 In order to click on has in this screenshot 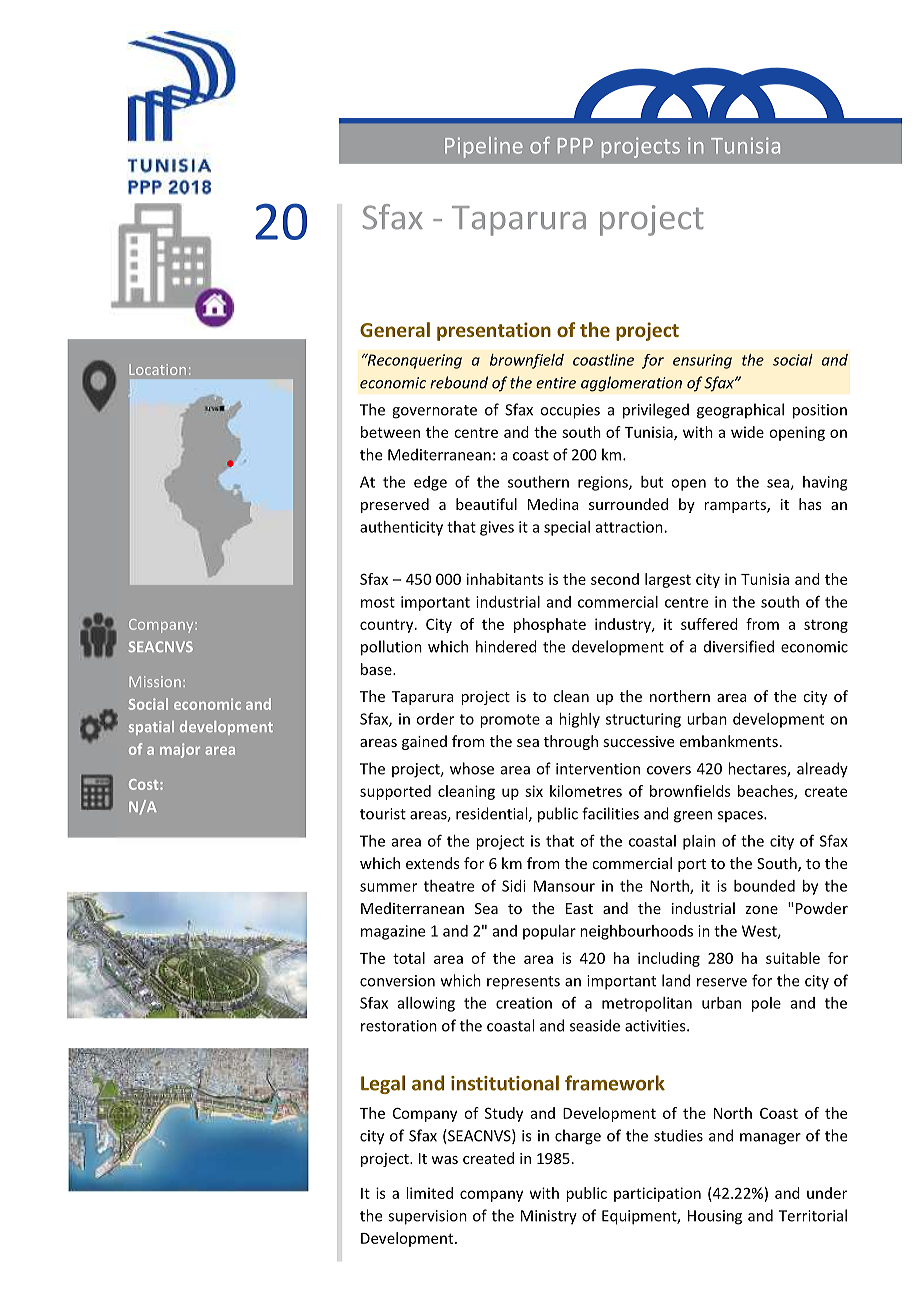, I will do `click(810, 504)`.
